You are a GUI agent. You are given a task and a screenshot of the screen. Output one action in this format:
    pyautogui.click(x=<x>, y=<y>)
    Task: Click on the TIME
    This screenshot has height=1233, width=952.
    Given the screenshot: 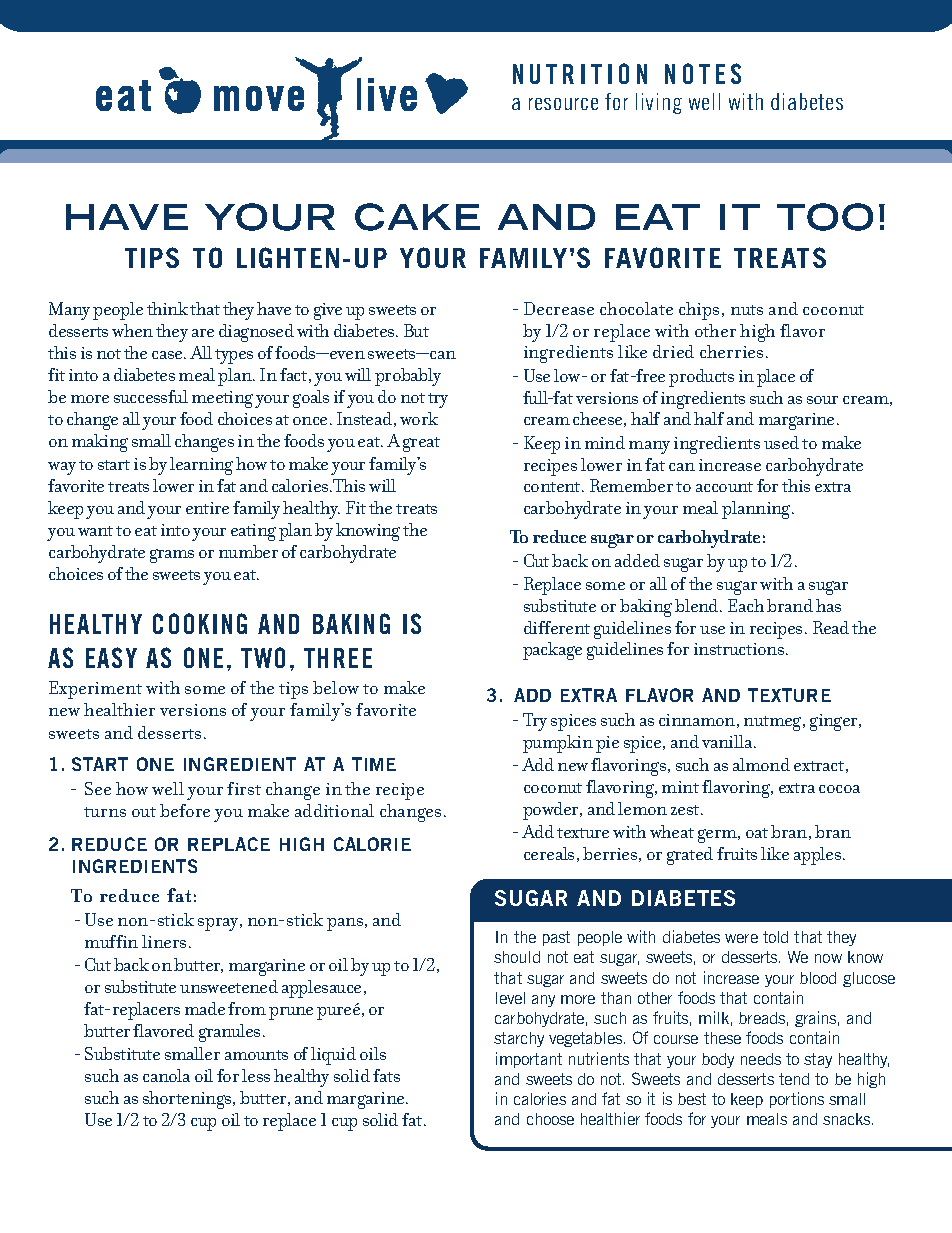 What is the action you would take?
    pyautogui.click(x=374, y=764)
